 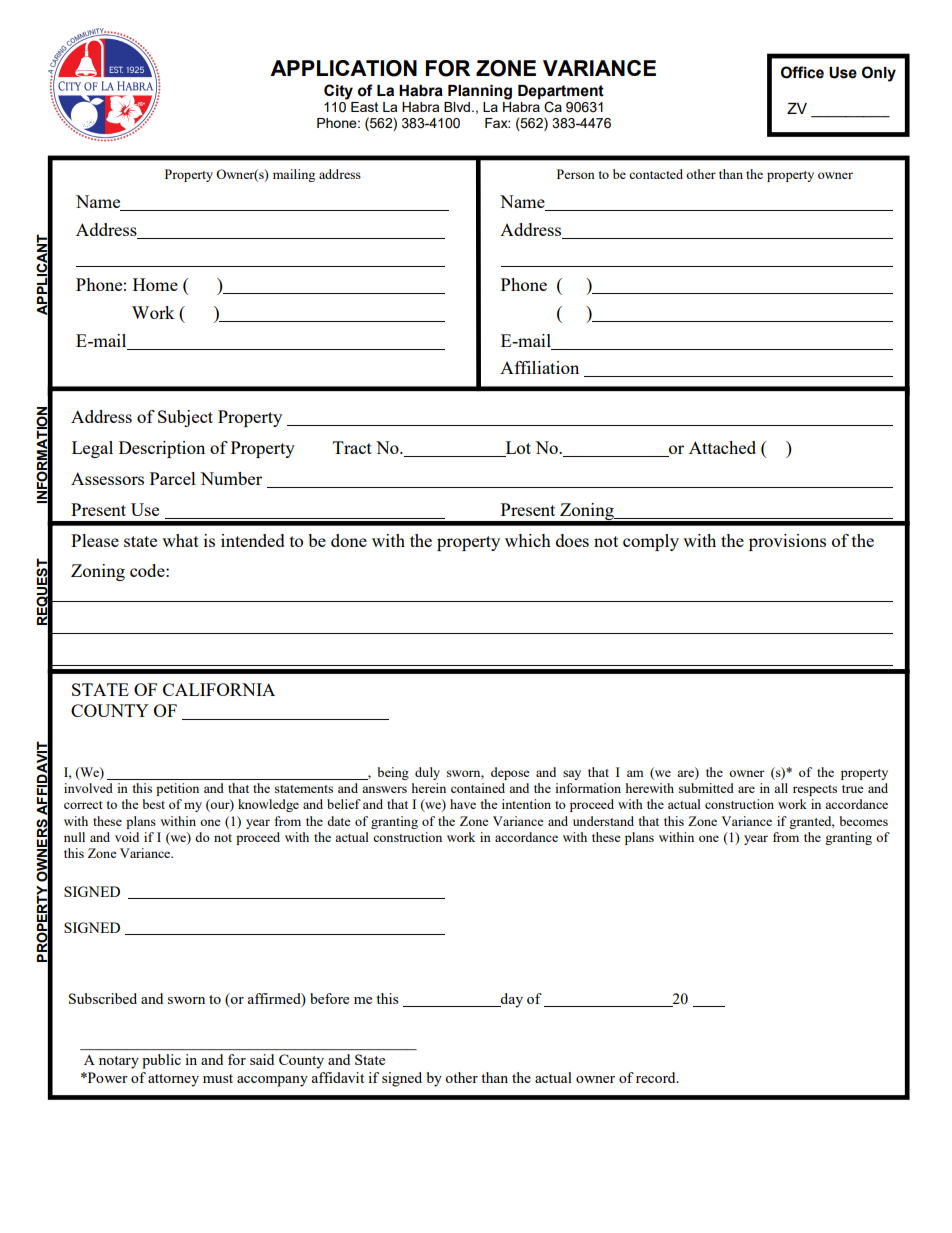 What do you see at coordinates (802, 72) in the screenshot?
I see `Office` at bounding box center [802, 72].
